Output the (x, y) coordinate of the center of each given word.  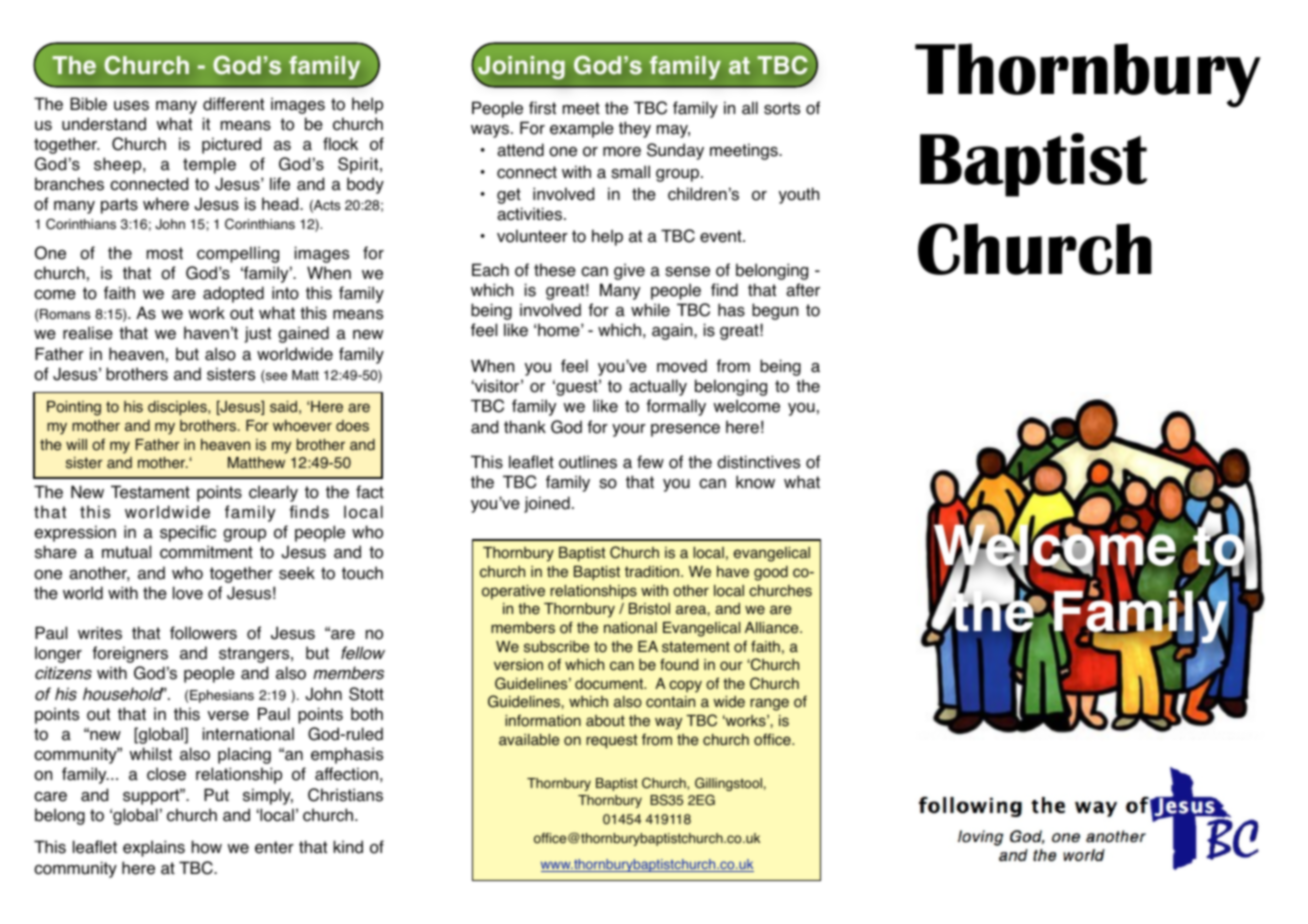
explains (154, 848)
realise (88, 333)
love (188, 593)
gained (303, 334)
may (673, 131)
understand (104, 124)
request (612, 741)
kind (348, 847)
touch (362, 573)
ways (491, 131)
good (771, 573)
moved (682, 366)
